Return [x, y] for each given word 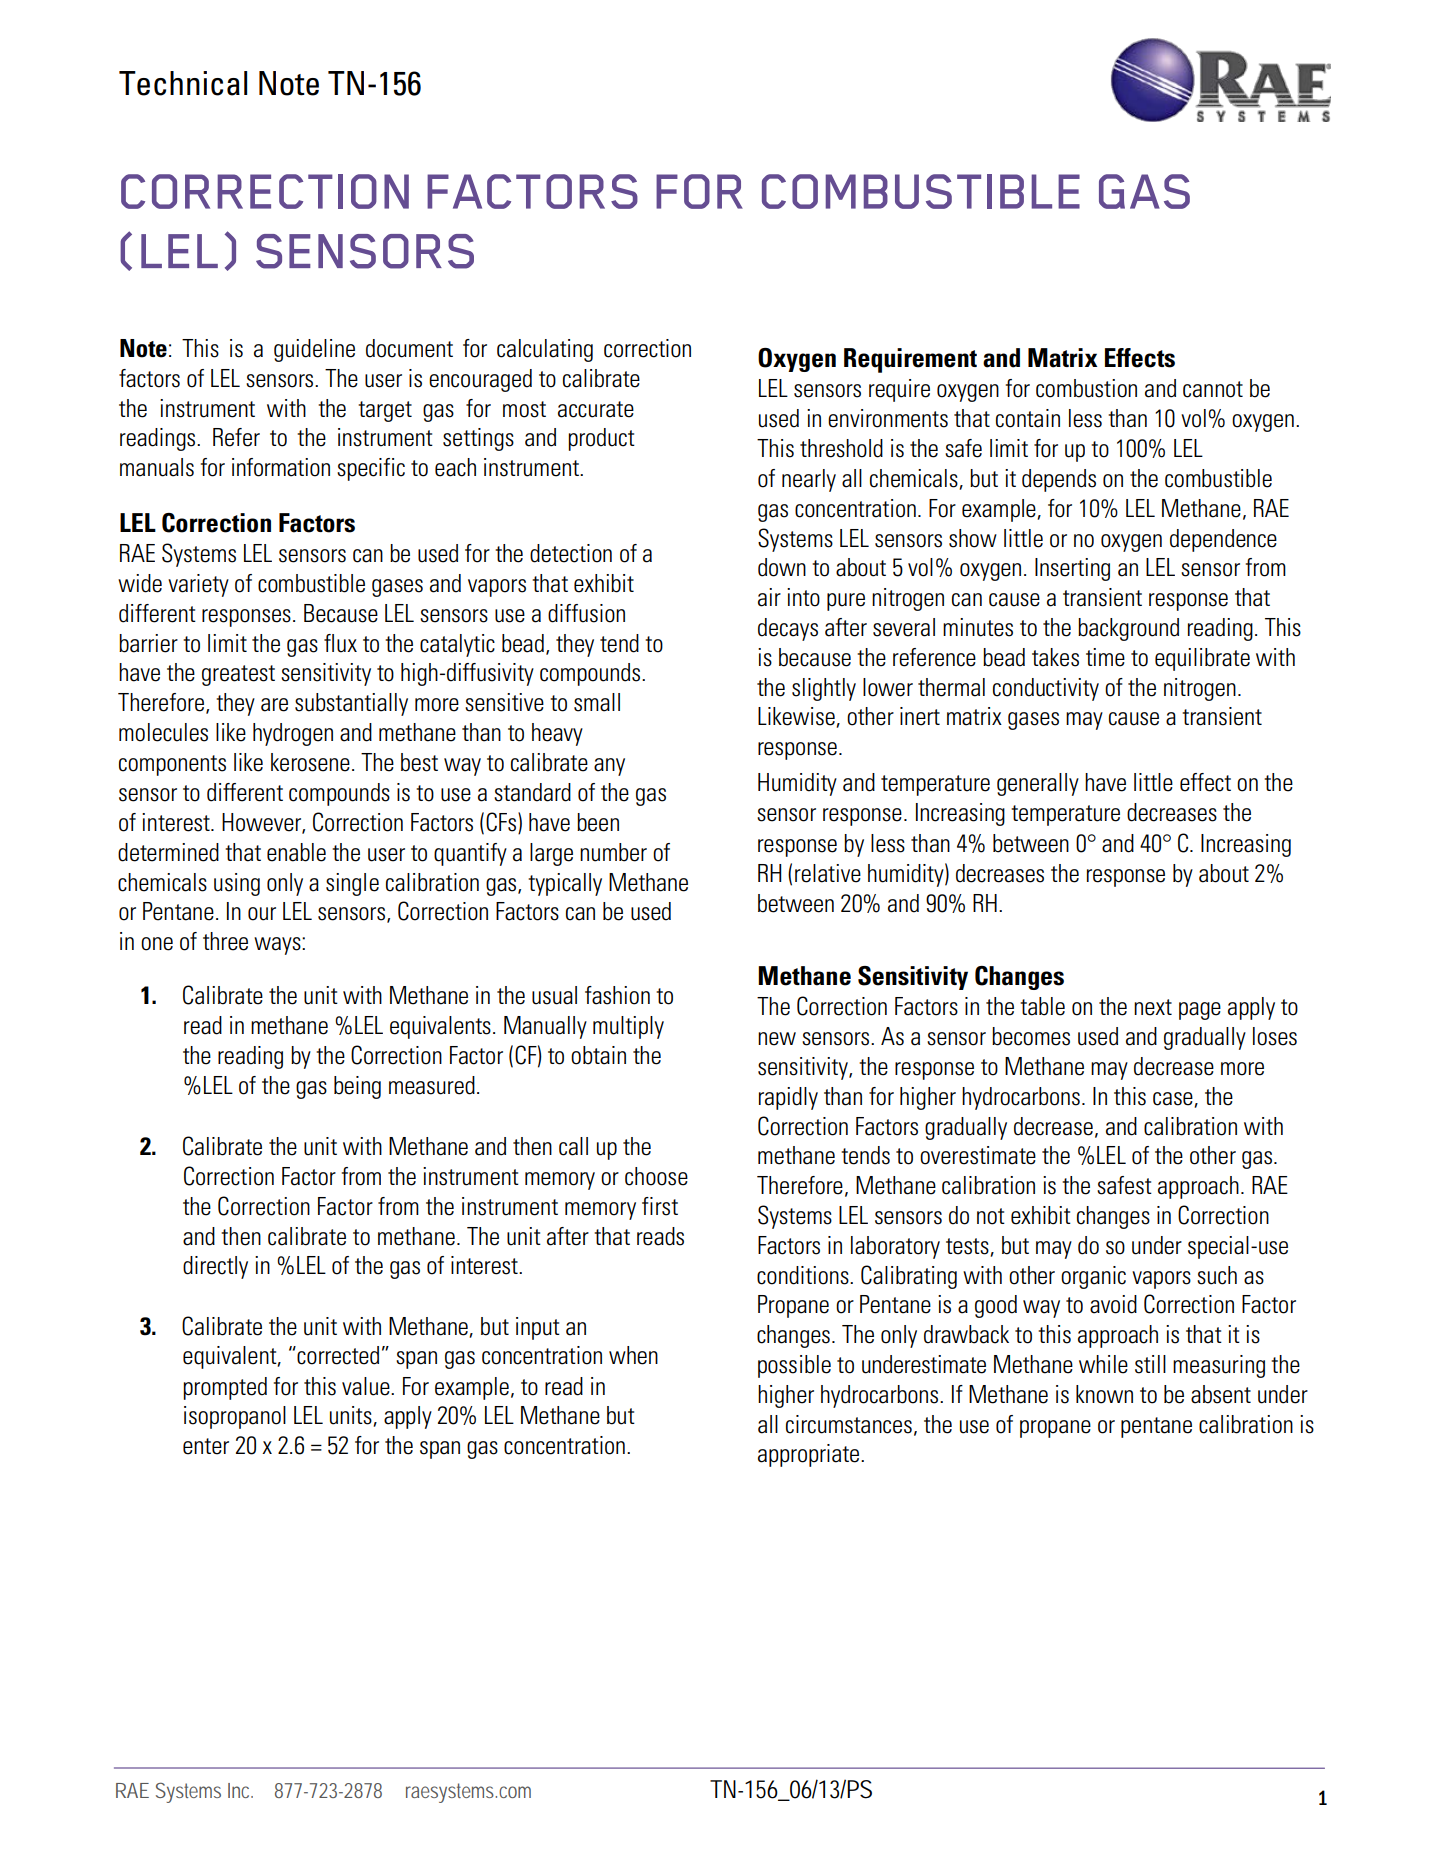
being [357, 1087]
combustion [1086, 388]
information [281, 467]
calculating [545, 350]
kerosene [310, 762]
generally [1038, 784]
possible [794, 1366]
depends [1059, 480]
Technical [183, 83]
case [1174, 1099]
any [609, 767]
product [601, 439]
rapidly [788, 1098]
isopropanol [235, 1417]
